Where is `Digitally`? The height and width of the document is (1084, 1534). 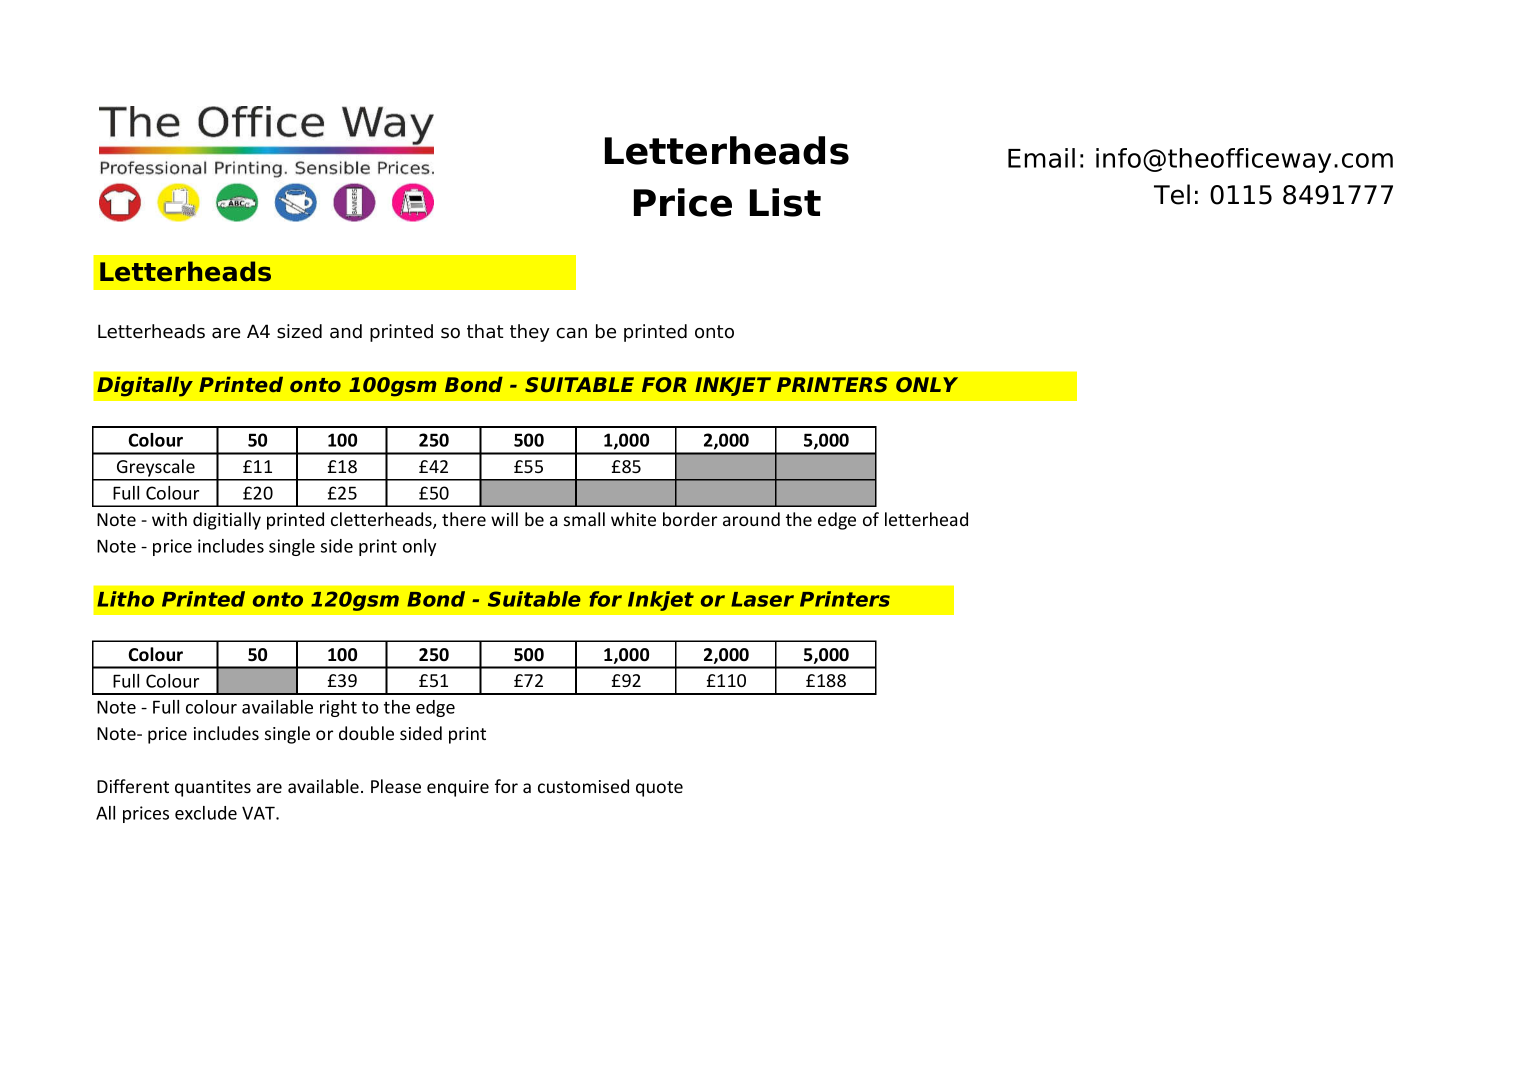 Digitally is located at coordinates (145, 387).
